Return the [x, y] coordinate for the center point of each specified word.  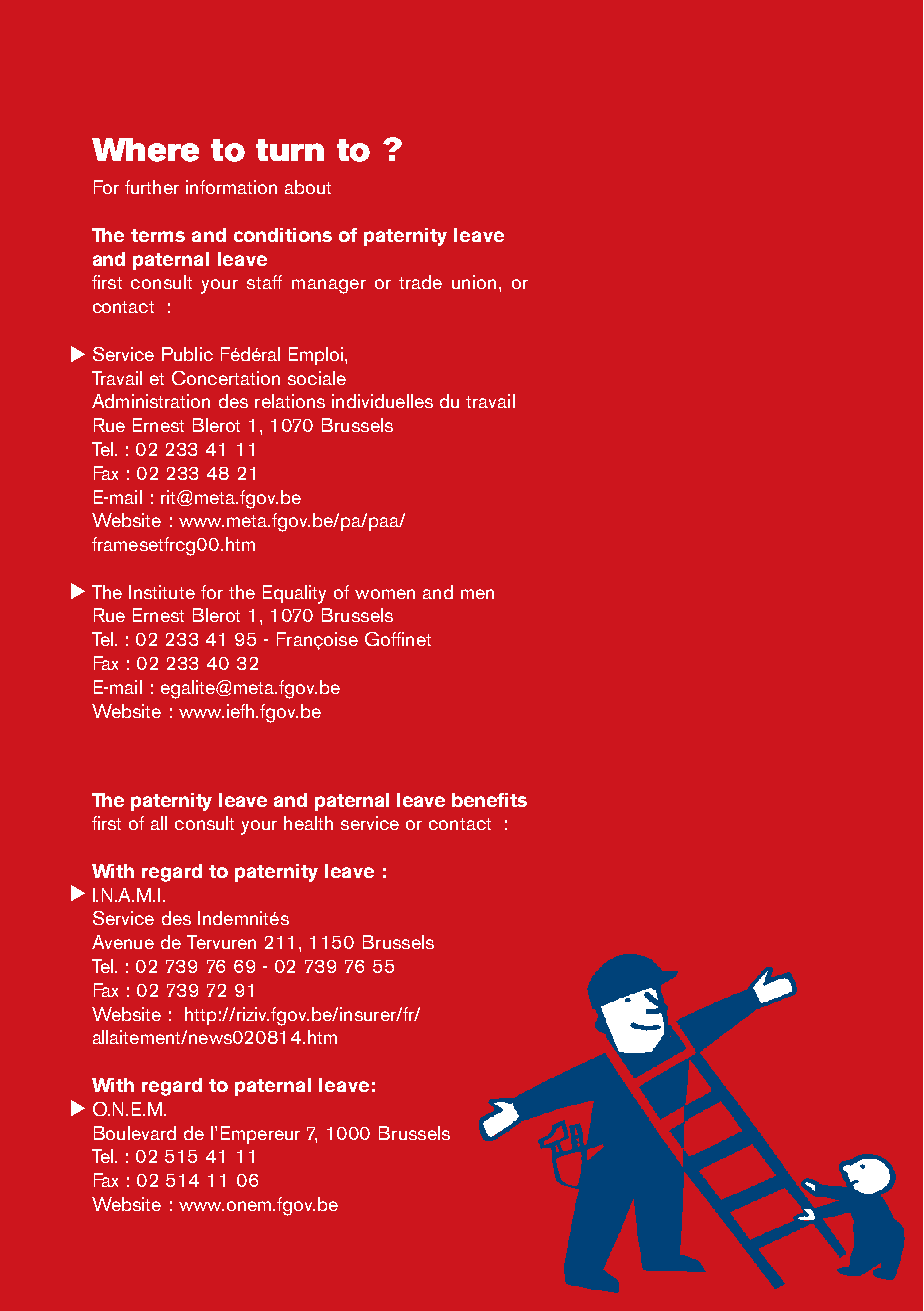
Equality [294, 594]
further [152, 187]
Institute [162, 592]
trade [420, 282]
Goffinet [398, 639]
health [308, 823]
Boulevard [135, 1133]
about [308, 187]
